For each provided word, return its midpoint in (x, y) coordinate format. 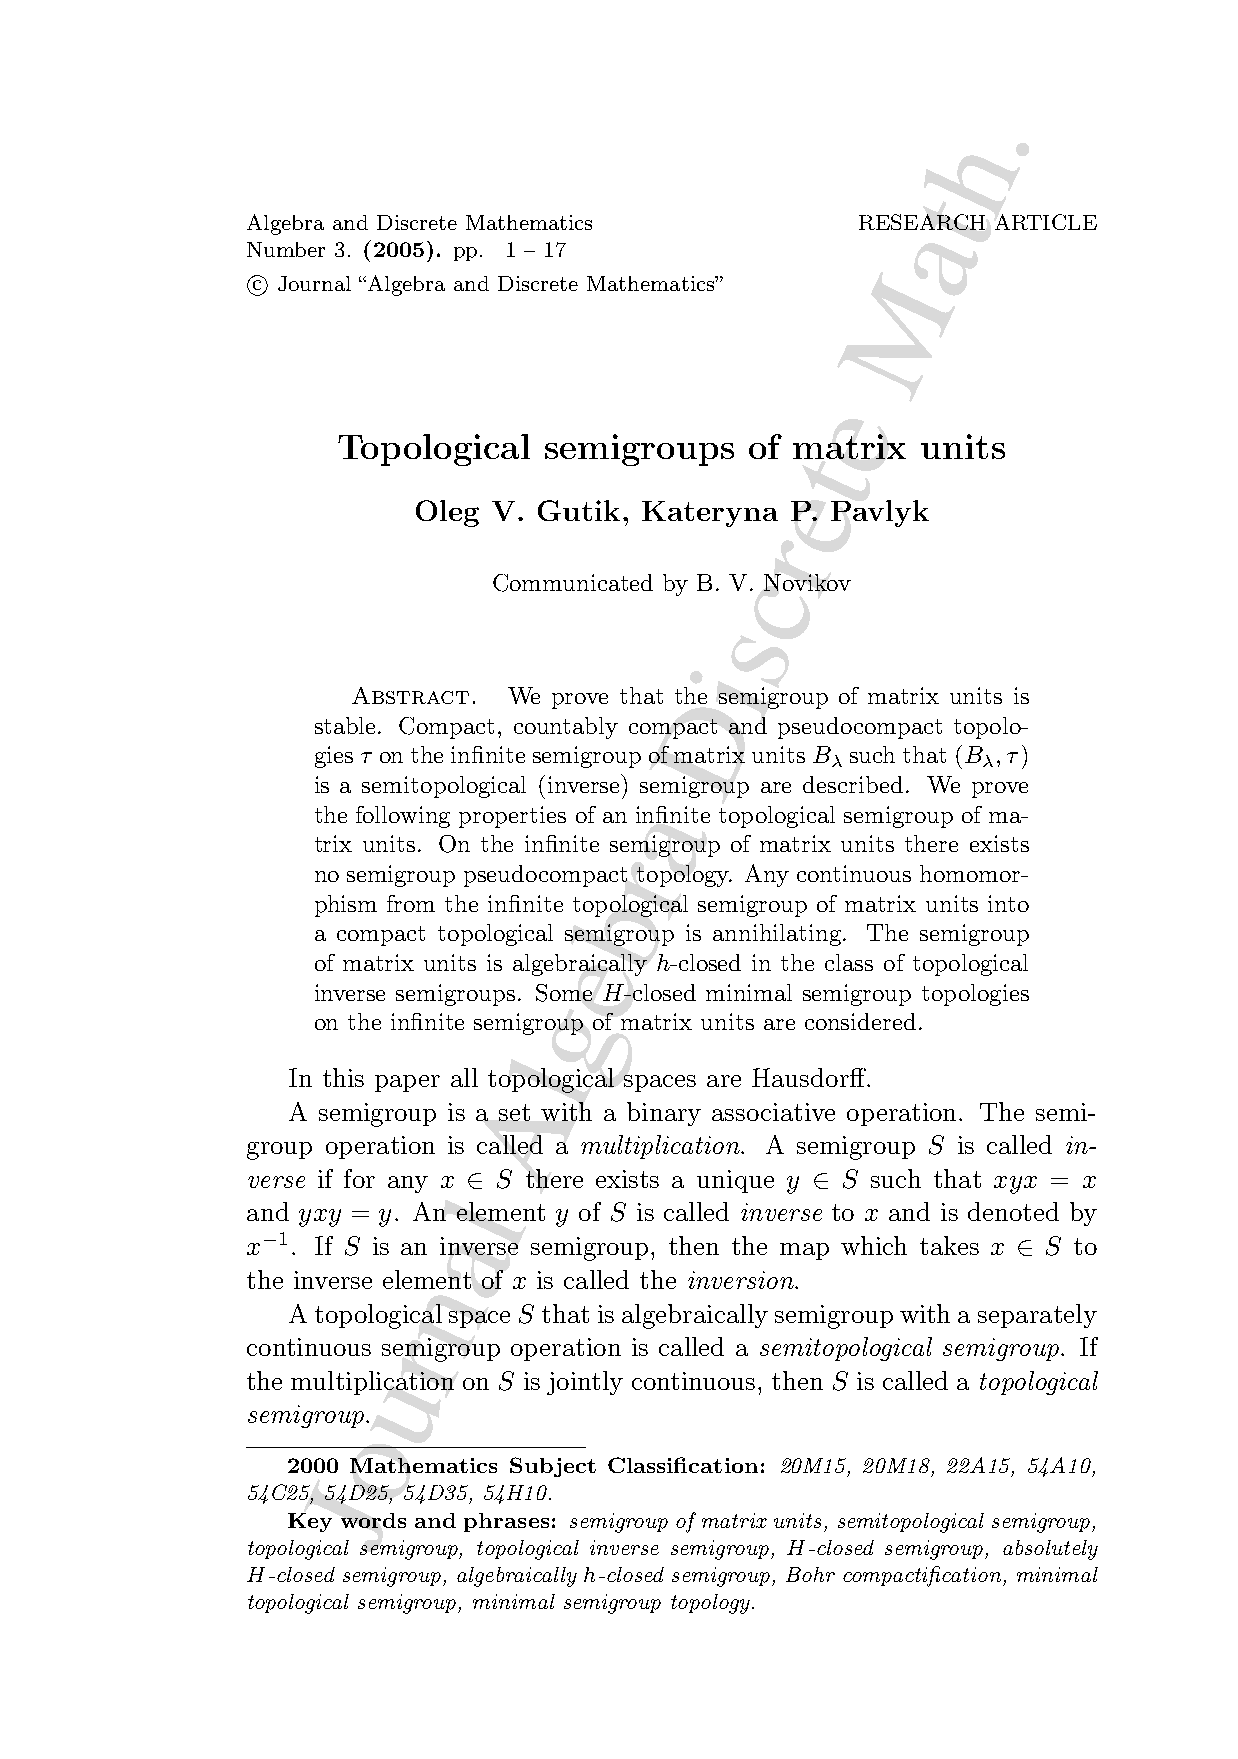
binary (664, 1114)
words (373, 1520)
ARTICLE (1046, 222)
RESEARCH (922, 222)
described (853, 784)
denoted (1013, 1211)
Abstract (410, 695)
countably (566, 728)
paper (407, 1083)
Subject (553, 1467)
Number (286, 249)
